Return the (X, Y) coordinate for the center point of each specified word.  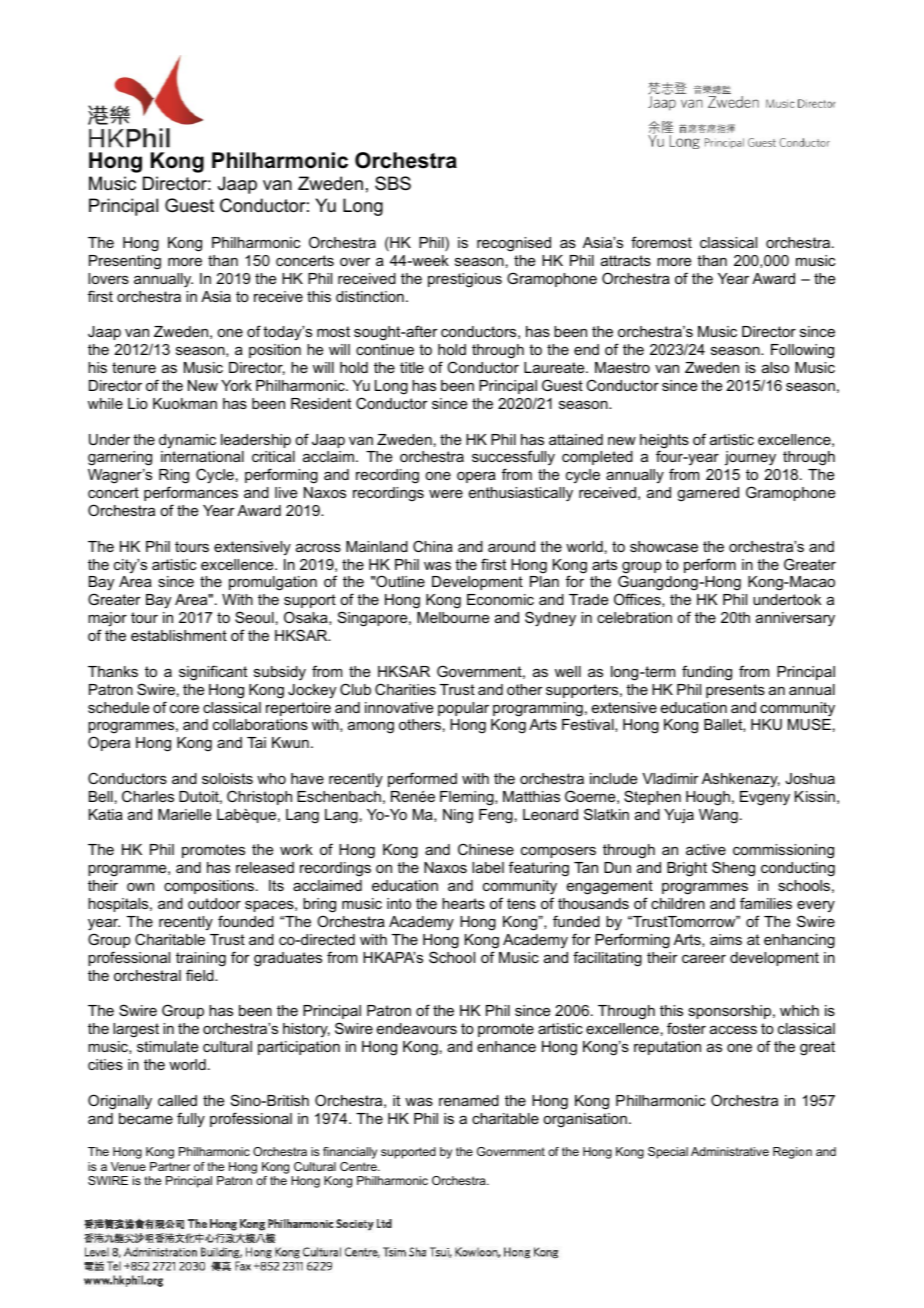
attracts (626, 260)
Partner (170, 1166)
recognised (514, 244)
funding (707, 673)
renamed (469, 1100)
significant (213, 673)
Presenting (125, 262)
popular (463, 709)
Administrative (730, 1151)
